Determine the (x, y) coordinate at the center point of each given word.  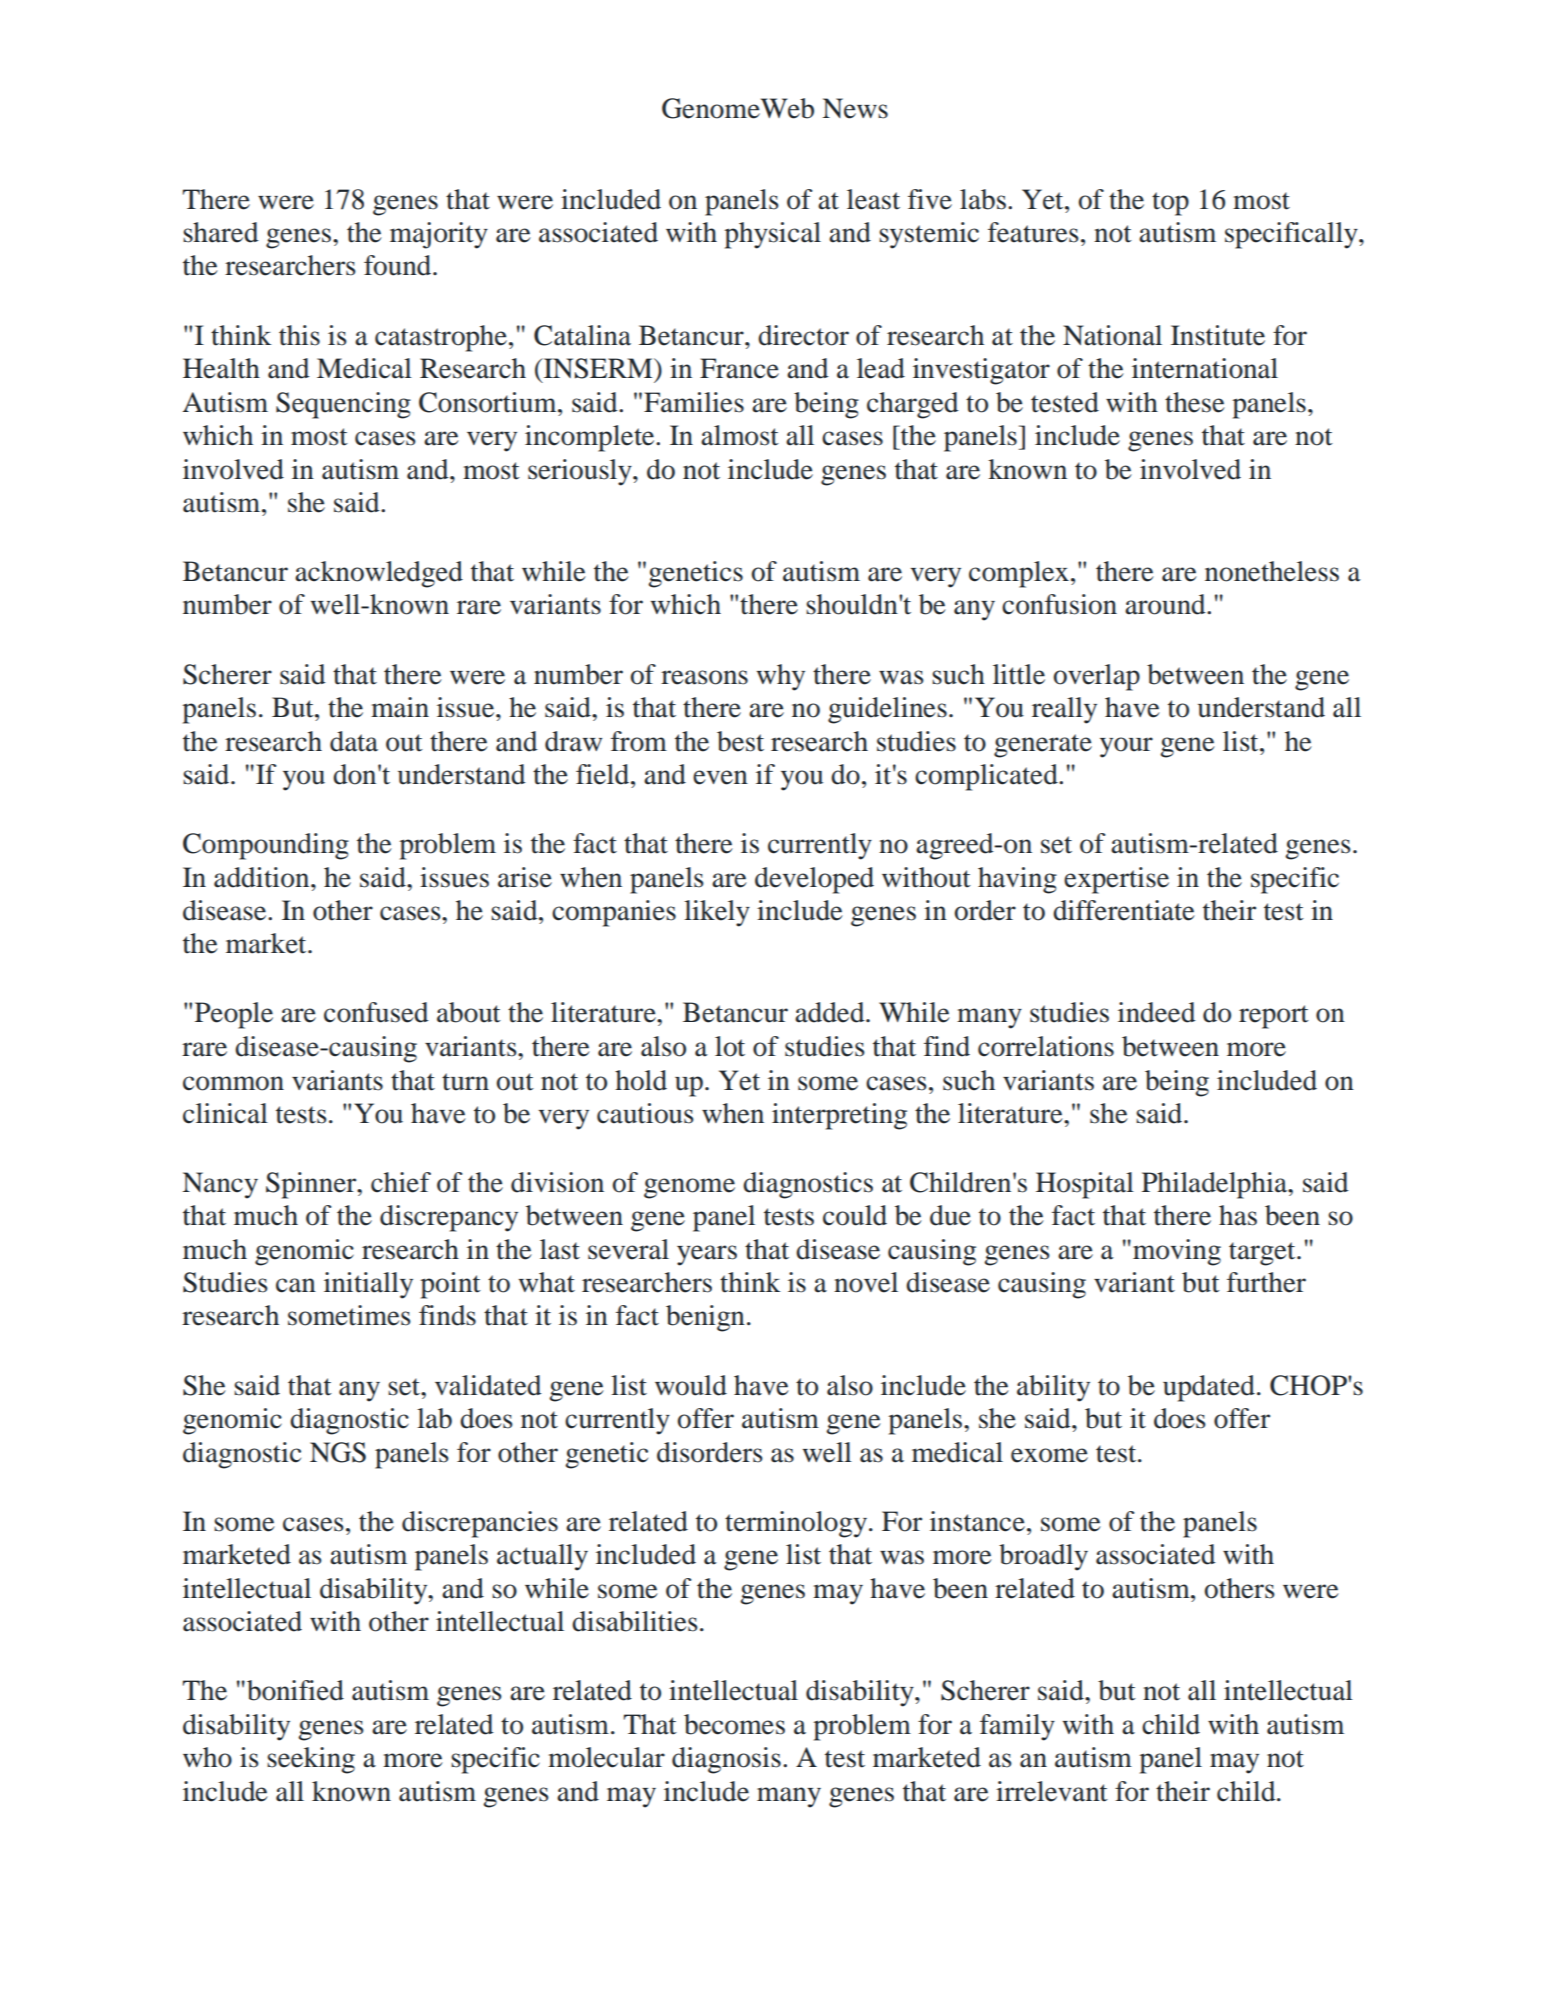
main (400, 707)
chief (401, 1182)
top (1170, 204)
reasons (704, 677)
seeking (311, 1760)
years (707, 1255)
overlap (1096, 677)
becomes (734, 1724)
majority (439, 235)
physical (772, 235)
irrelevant (1052, 1791)
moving (1177, 1252)
